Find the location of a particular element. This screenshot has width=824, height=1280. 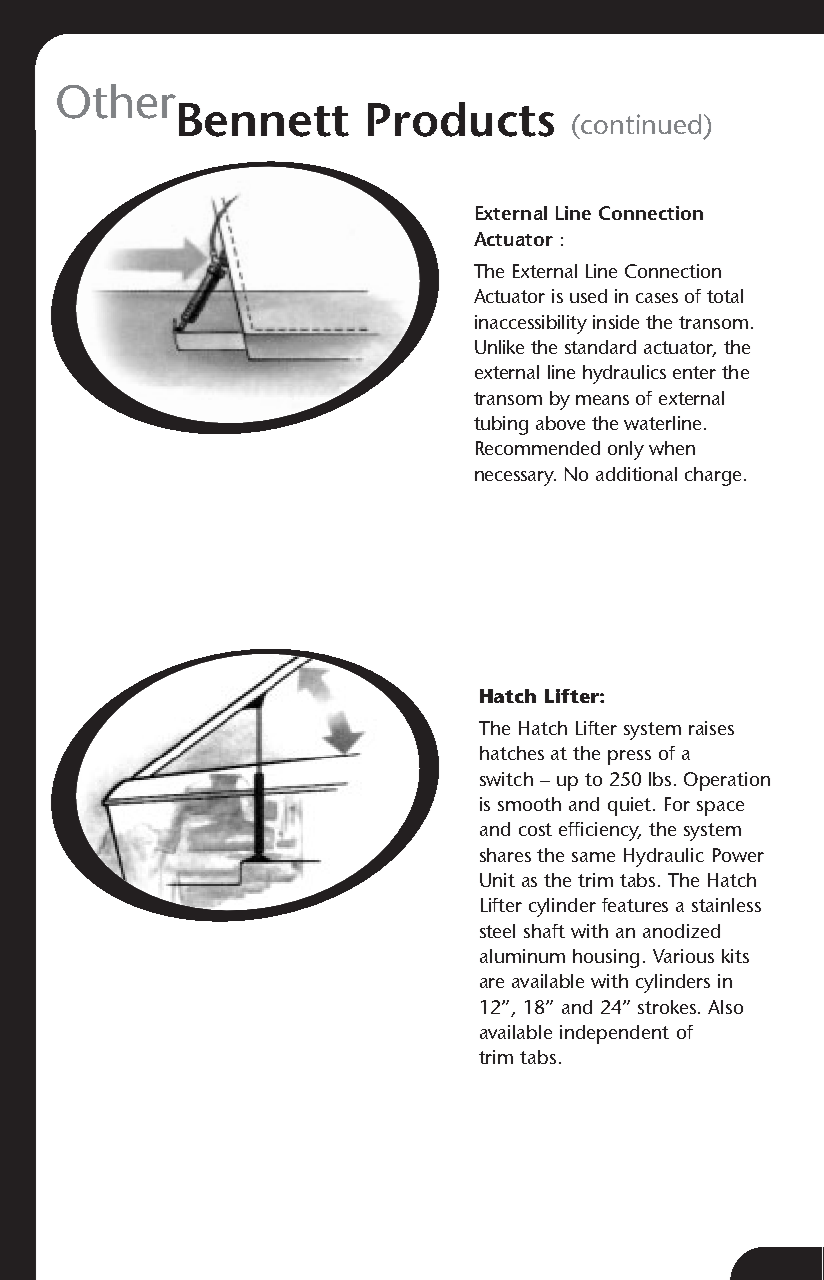

independent is located at coordinates (614, 1034).
